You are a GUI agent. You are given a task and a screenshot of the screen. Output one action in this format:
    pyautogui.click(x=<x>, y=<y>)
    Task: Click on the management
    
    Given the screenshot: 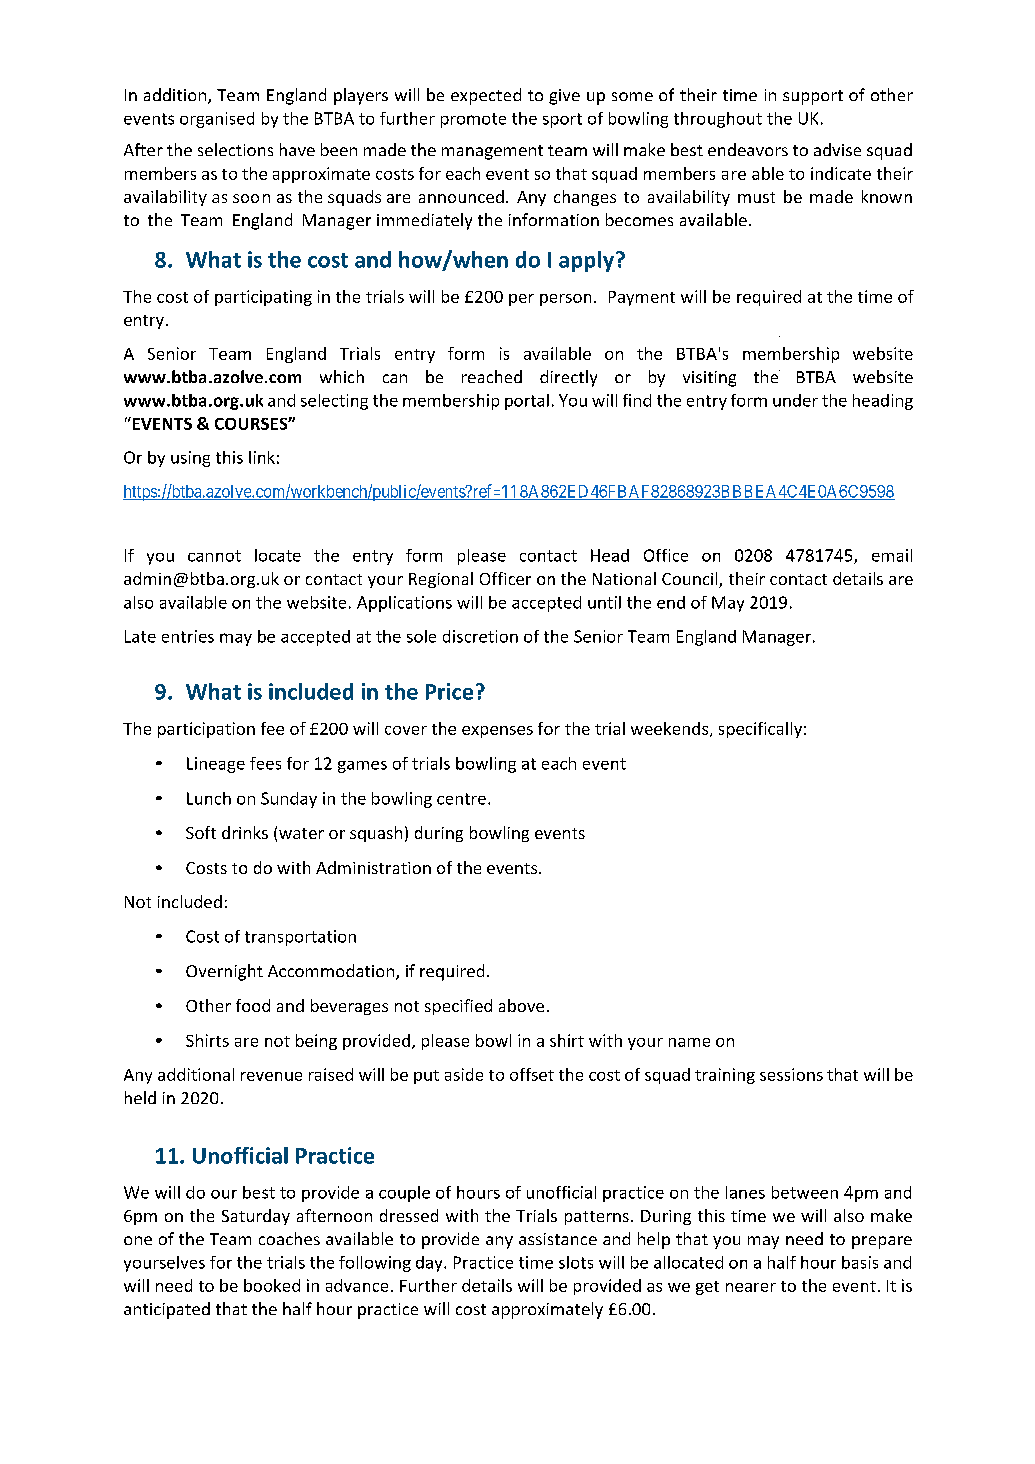 What is the action you would take?
    pyautogui.click(x=492, y=152)
